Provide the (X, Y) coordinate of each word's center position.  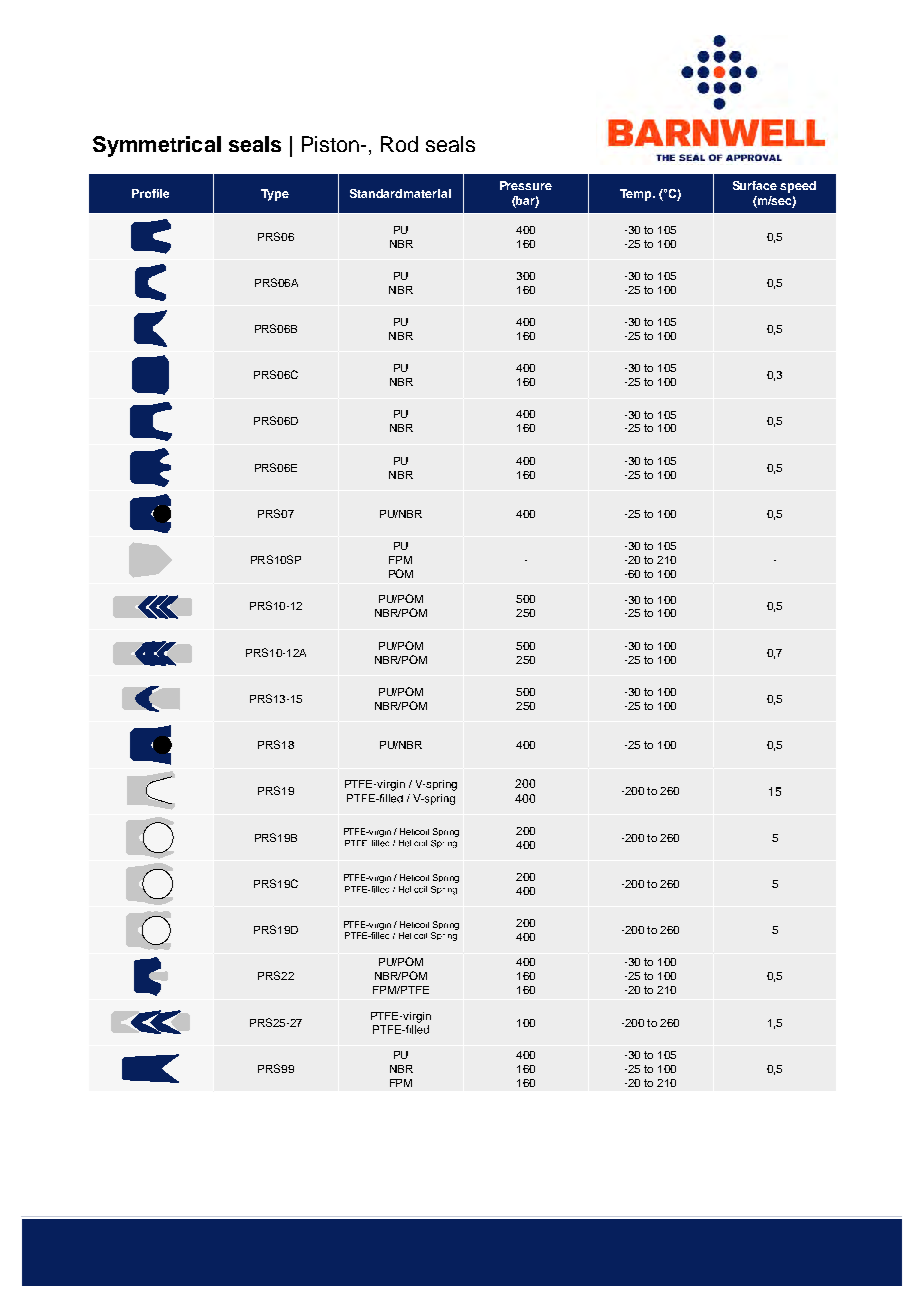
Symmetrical (157, 146)
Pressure (526, 185)
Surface (755, 185)
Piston (330, 144)
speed (798, 187)
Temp (637, 195)
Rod (399, 144)
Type (275, 195)
